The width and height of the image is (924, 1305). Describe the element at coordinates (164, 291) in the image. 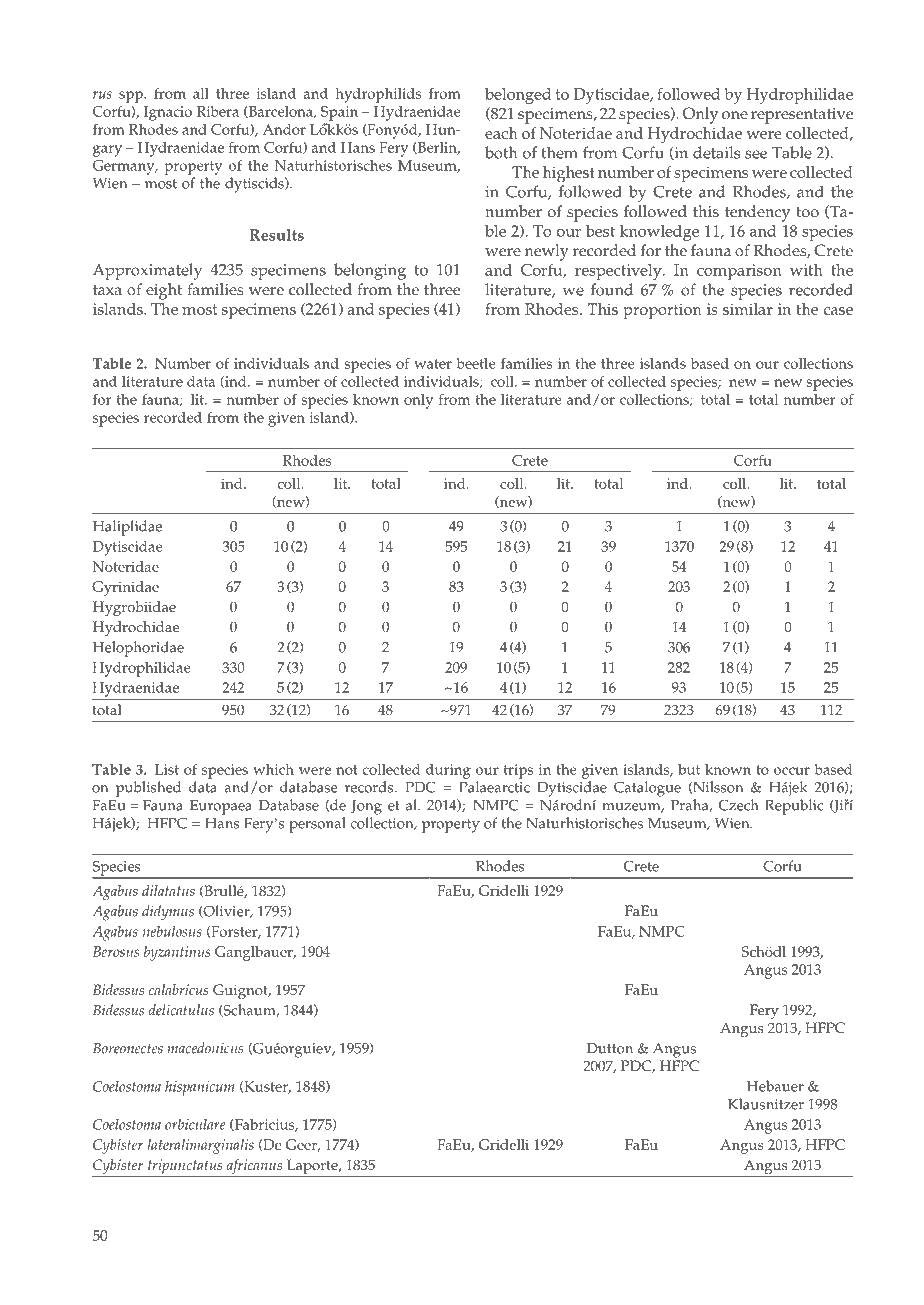

I see `eight` at that location.
